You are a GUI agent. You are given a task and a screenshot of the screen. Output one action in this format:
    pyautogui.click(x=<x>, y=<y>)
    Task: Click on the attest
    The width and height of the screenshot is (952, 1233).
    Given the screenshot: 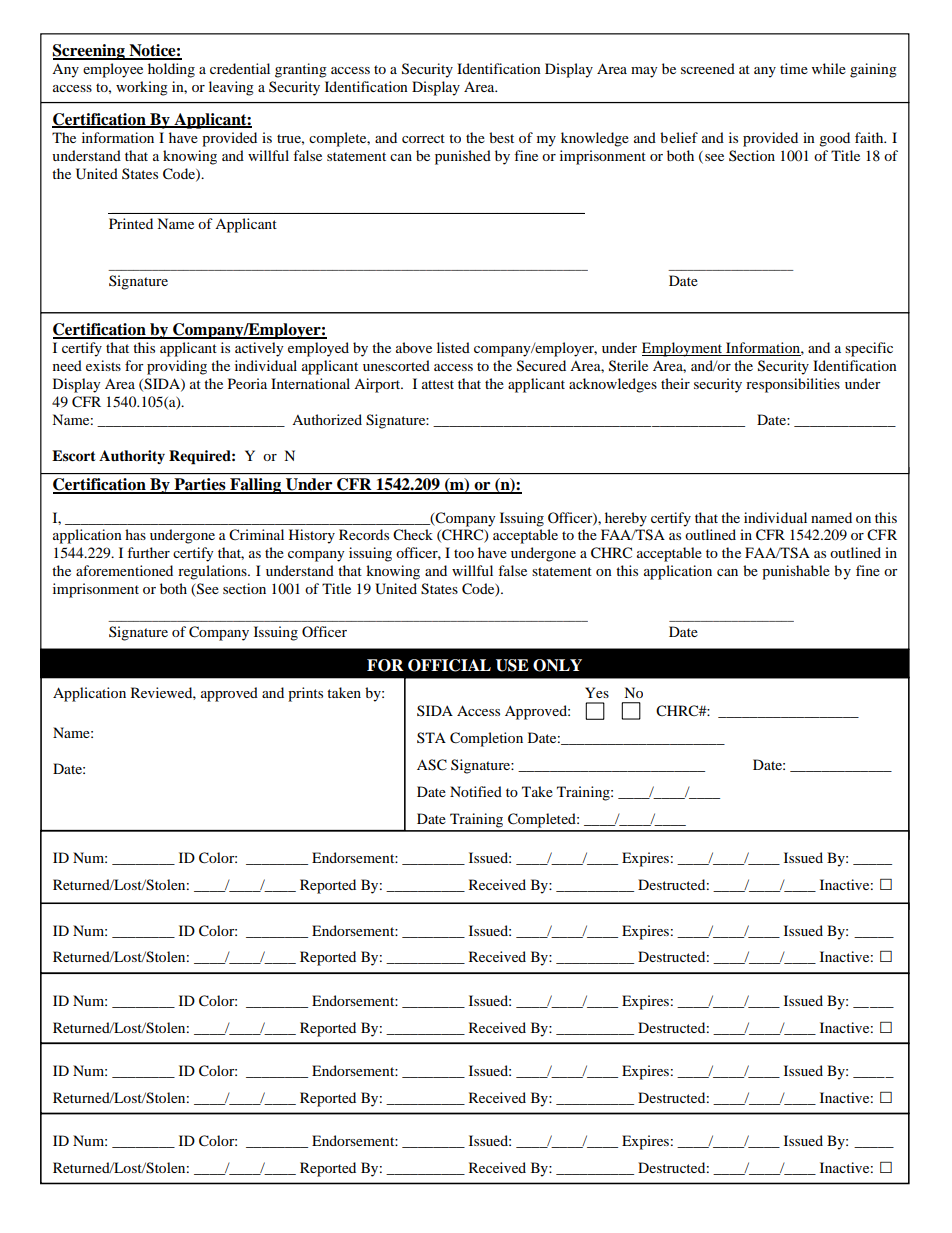 What is the action you would take?
    pyautogui.click(x=438, y=384)
